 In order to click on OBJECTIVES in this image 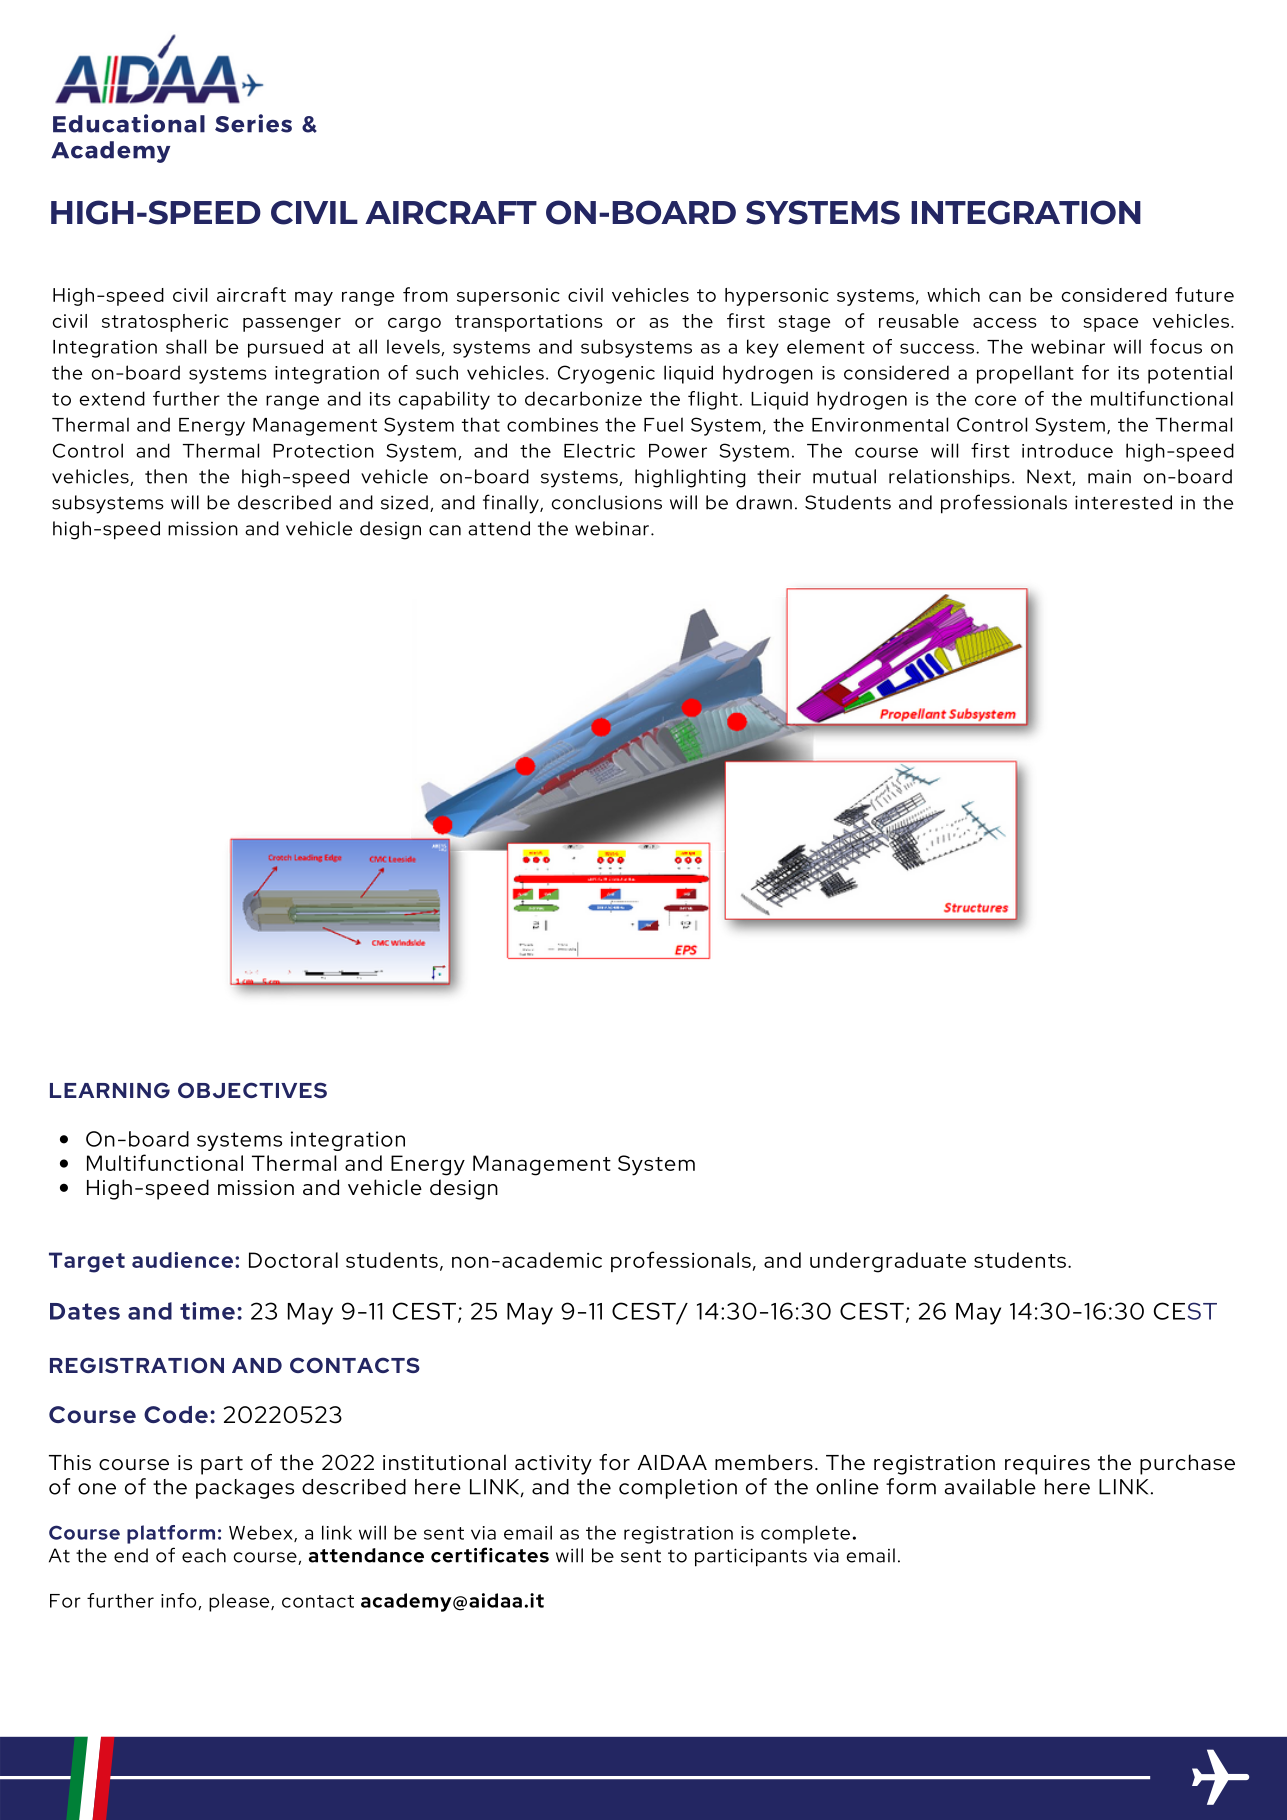, I will do `click(252, 1090)`.
